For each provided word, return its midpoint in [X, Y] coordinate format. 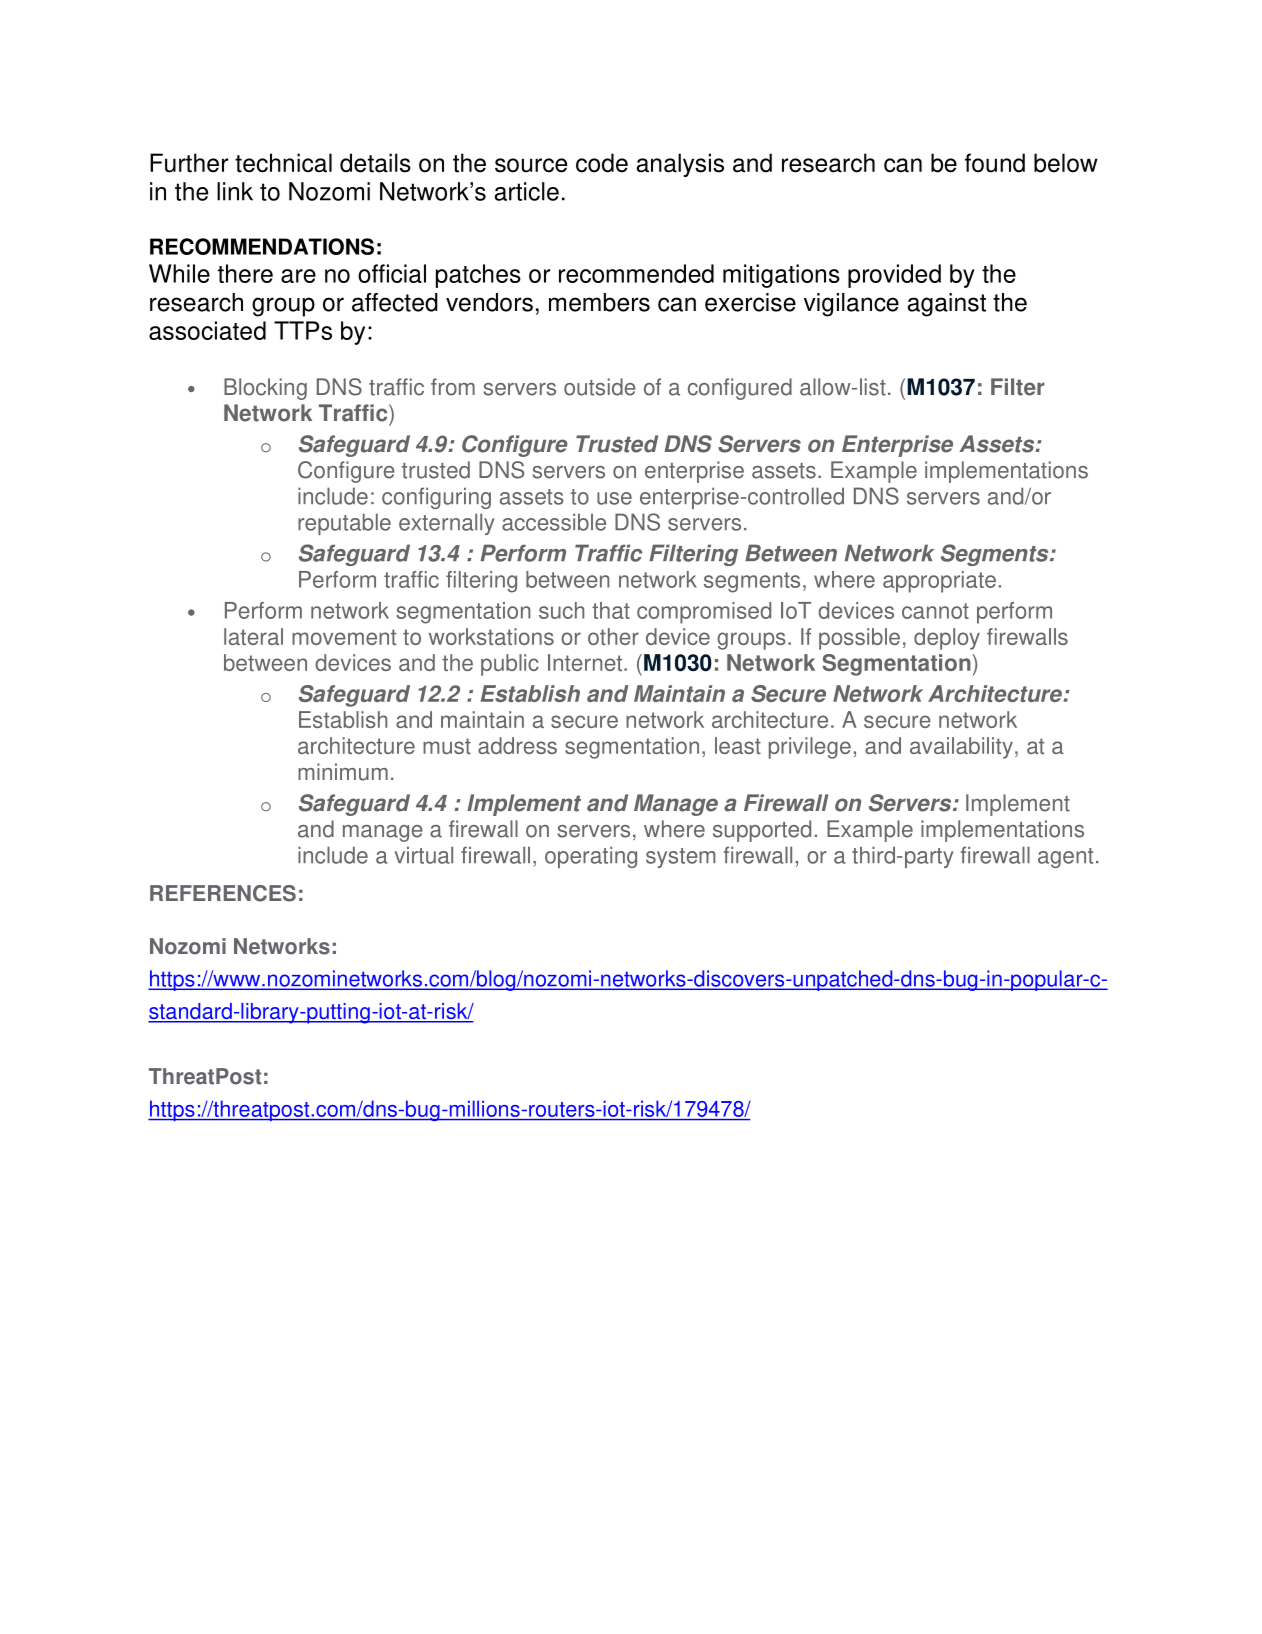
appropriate [939, 582]
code [602, 163]
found [995, 163]
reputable [344, 524]
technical [283, 163]
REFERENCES [223, 893]
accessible [554, 522]
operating [591, 857]
